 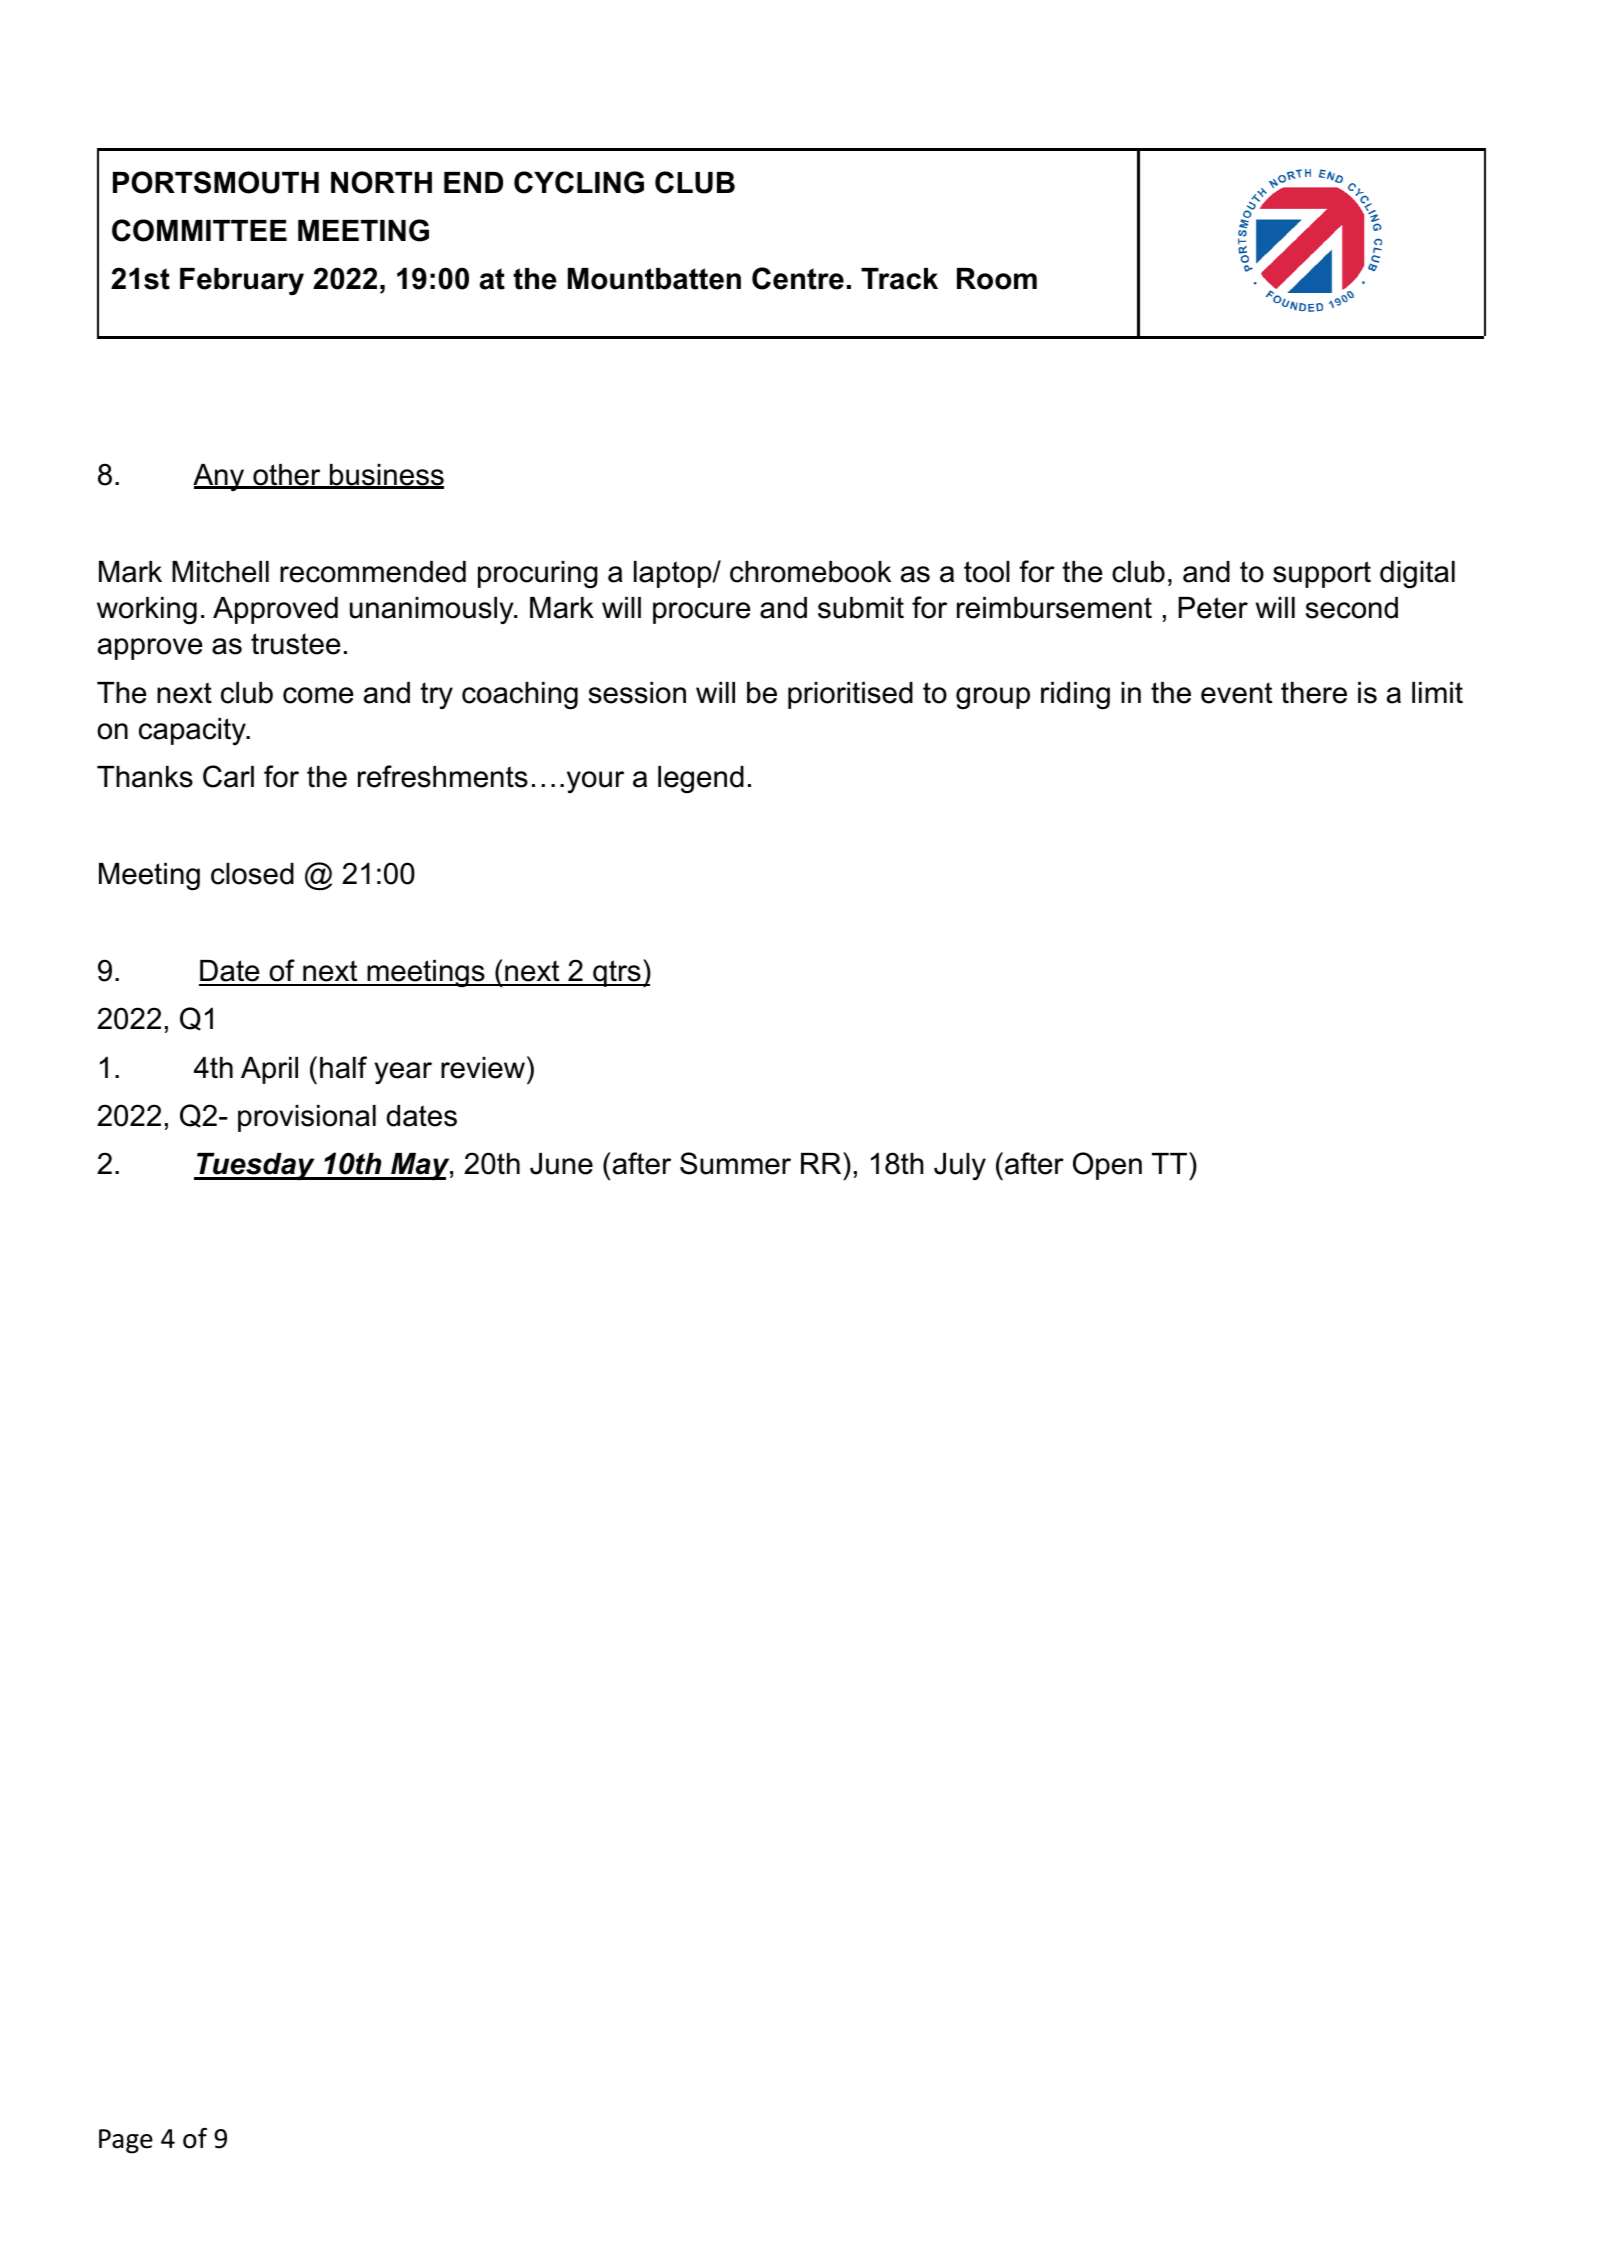 What do you see at coordinates (1107, 1166) in the document?
I see `Open` at bounding box center [1107, 1166].
